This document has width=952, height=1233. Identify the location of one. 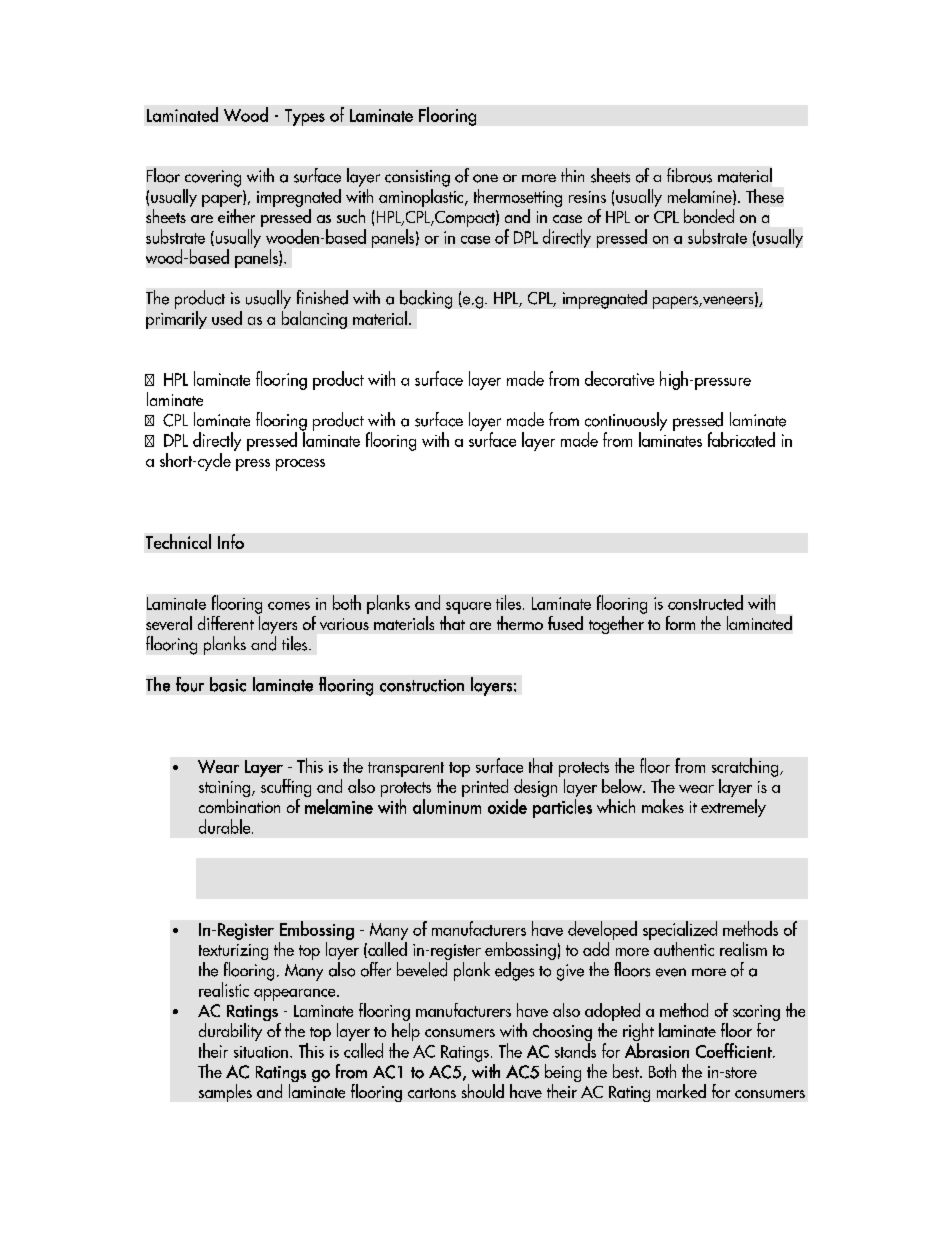
(485, 178).
